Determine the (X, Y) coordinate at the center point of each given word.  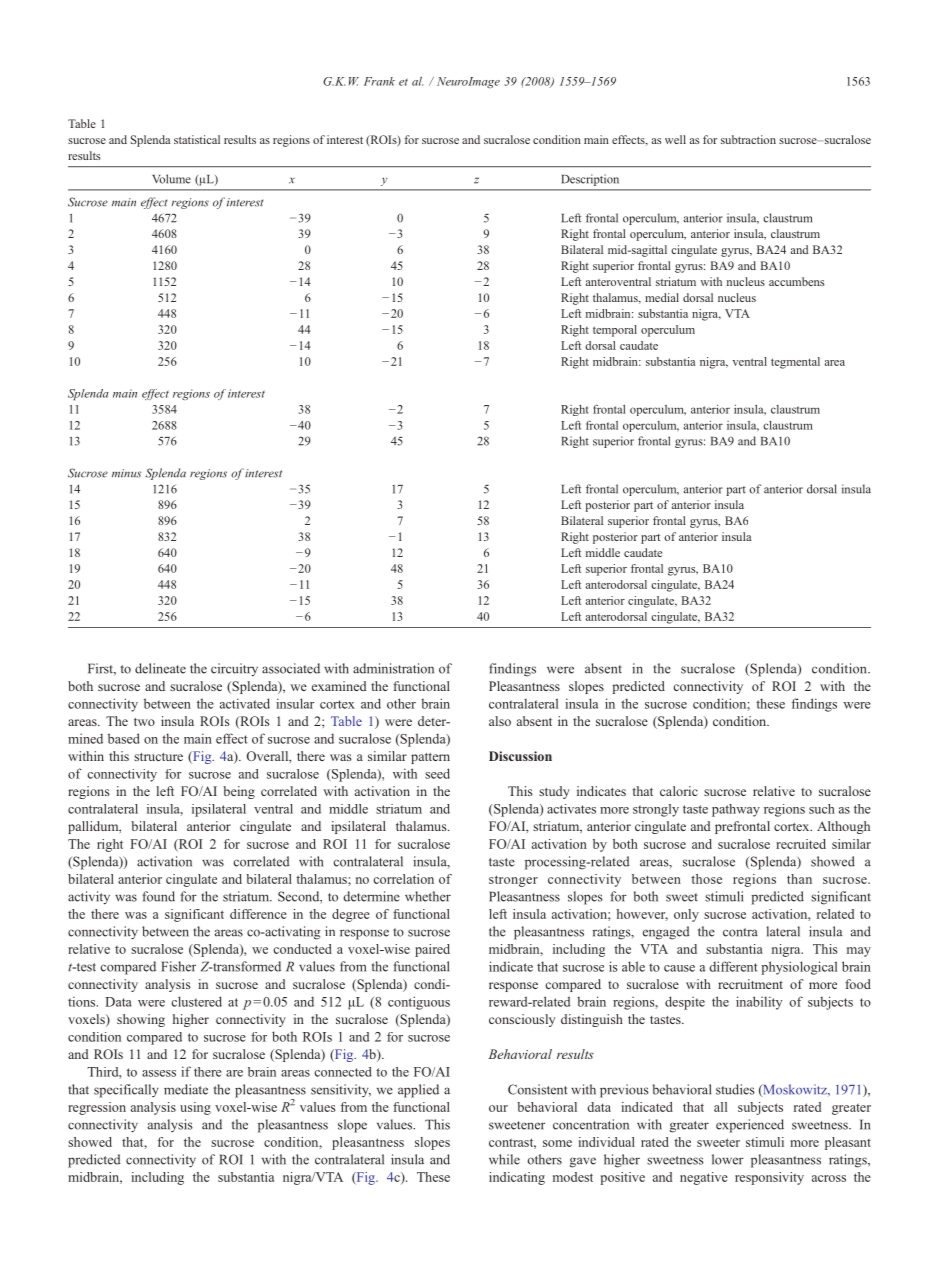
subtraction (748, 139)
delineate (160, 668)
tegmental (795, 363)
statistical (197, 139)
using (195, 1108)
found (158, 896)
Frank (379, 81)
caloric (679, 791)
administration (393, 668)
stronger (513, 881)
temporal (615, 331)
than (799, 879)
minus (126, 473)
